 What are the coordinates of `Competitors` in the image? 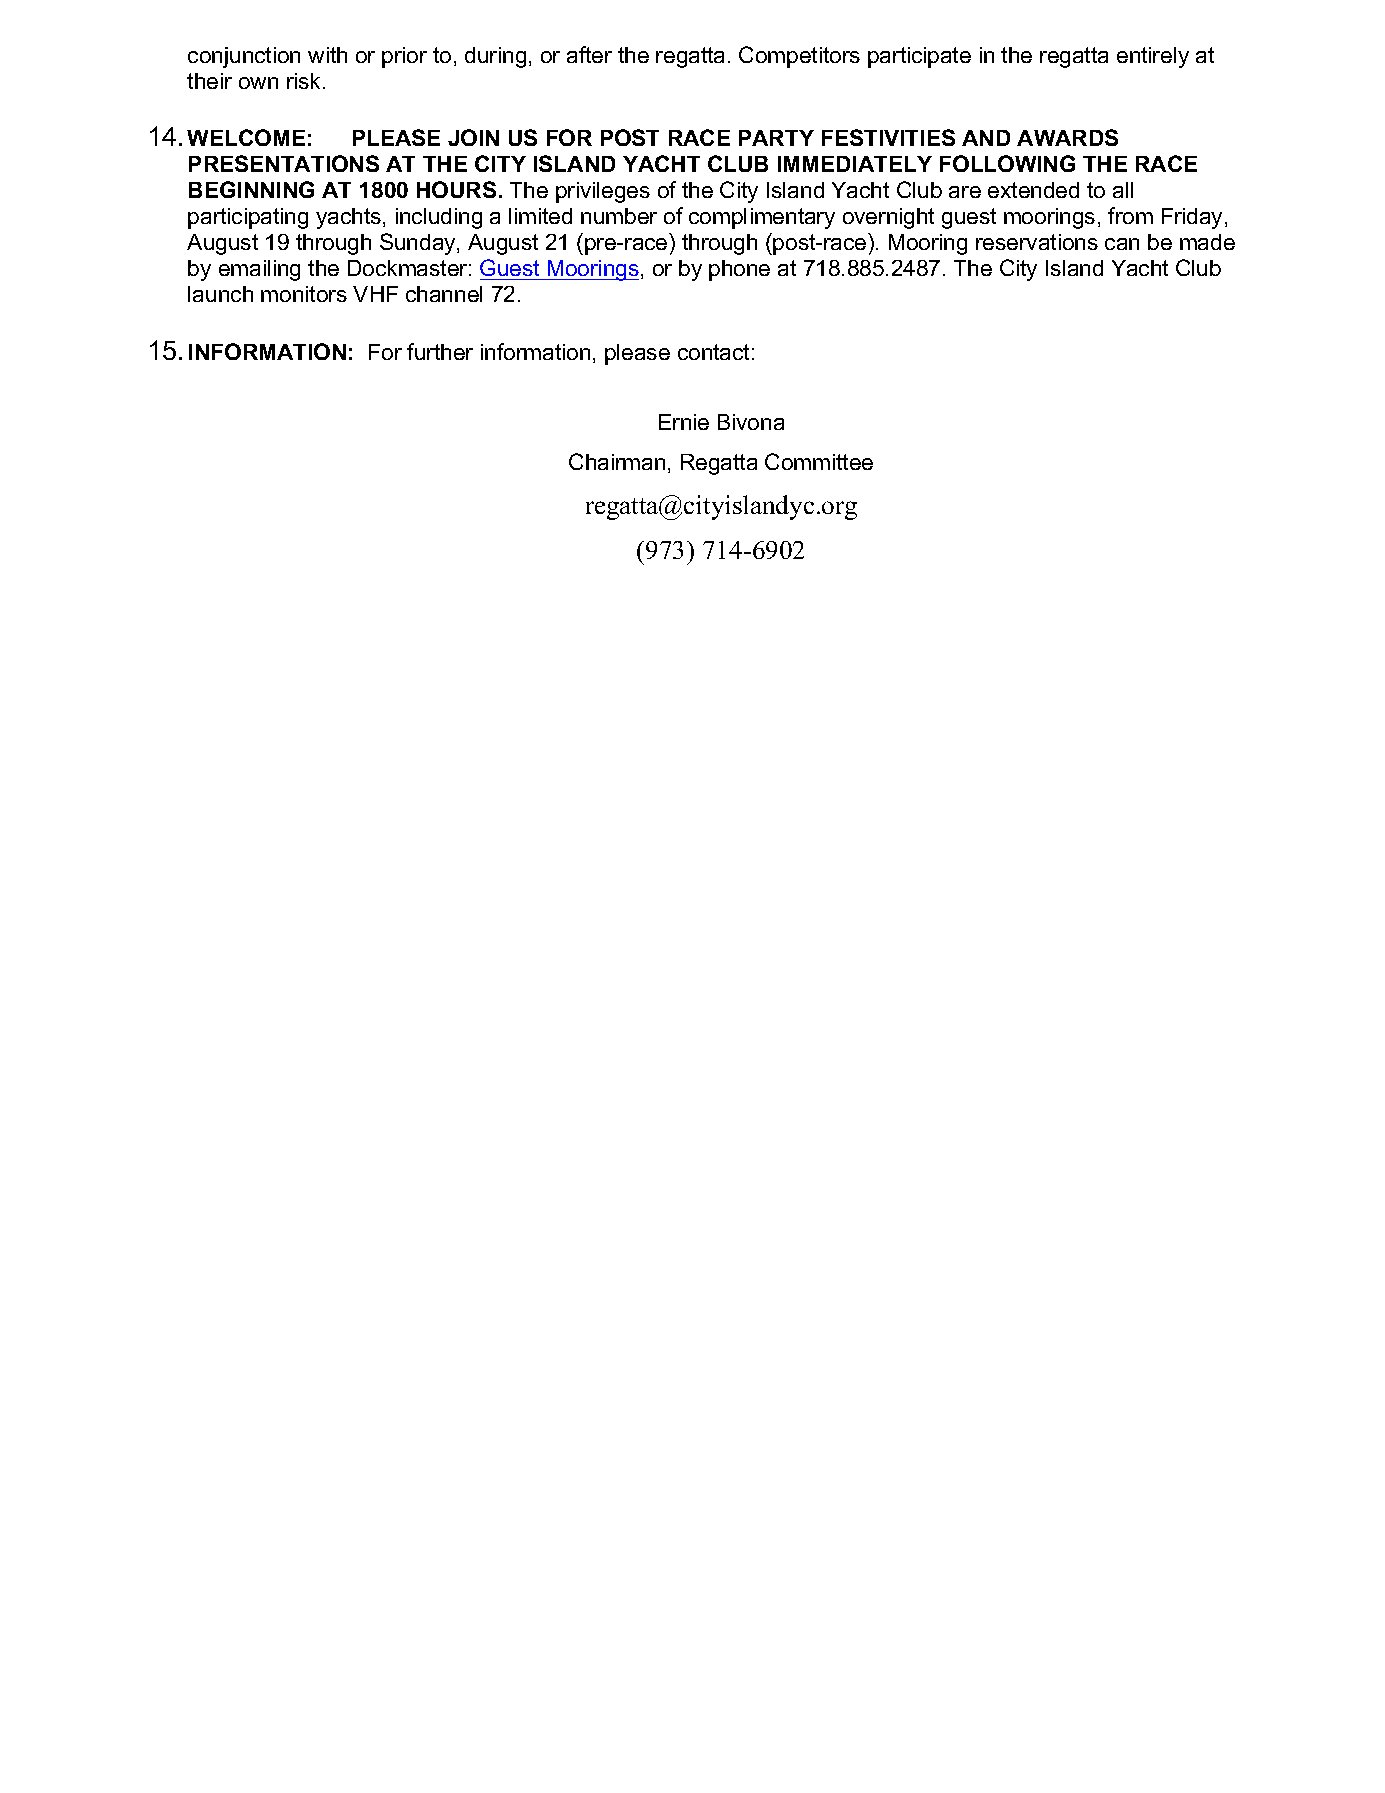 It's located at (799, 57).
